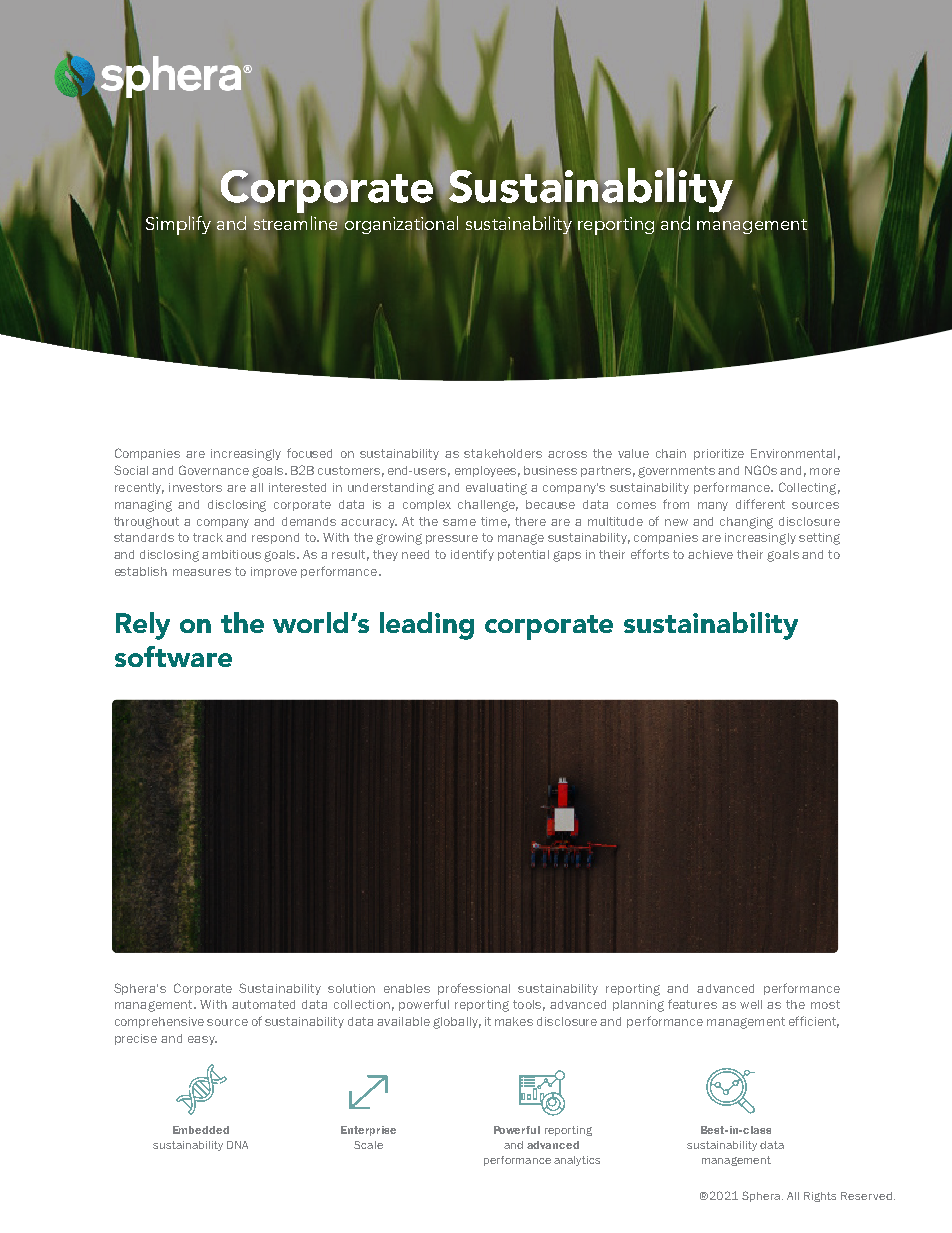  I want to click on analytics, so click(577, 1161).
